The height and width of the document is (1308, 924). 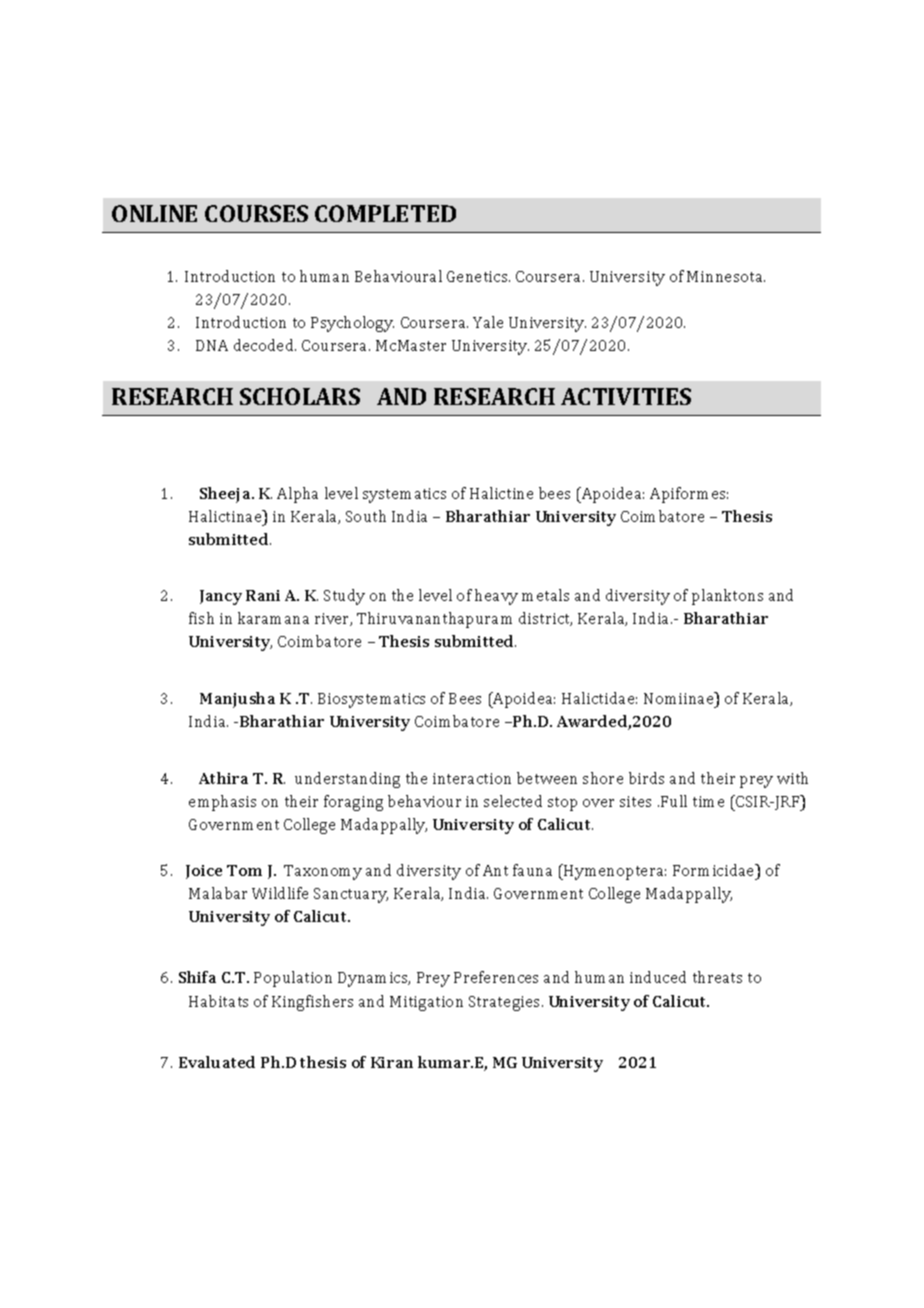 What do you see at coordinates (504, 1003) in the document?
I see `Strategies` at bounding box center [504, 1003].
